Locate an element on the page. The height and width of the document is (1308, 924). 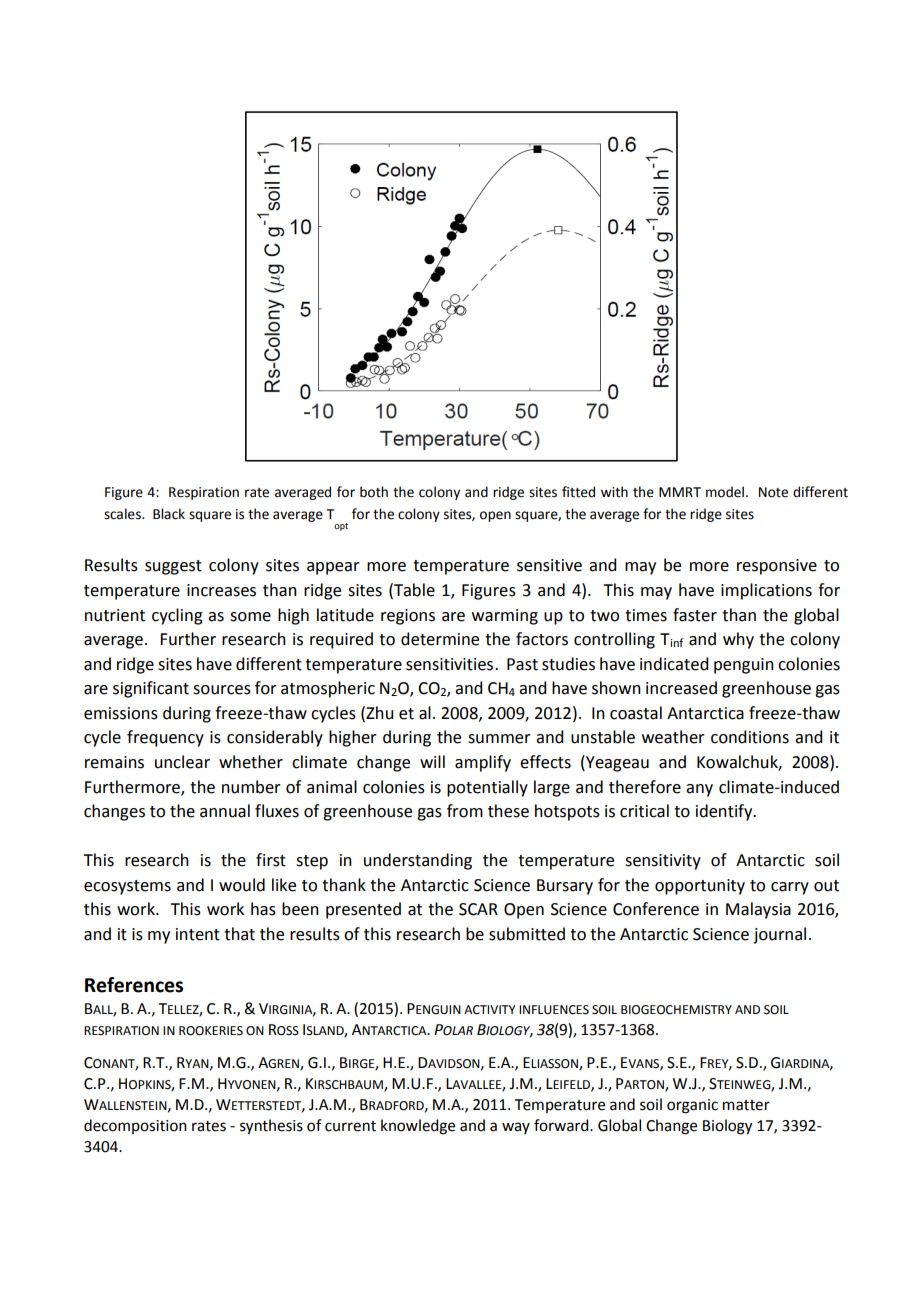
Black is located at coordinates (169, 514).
